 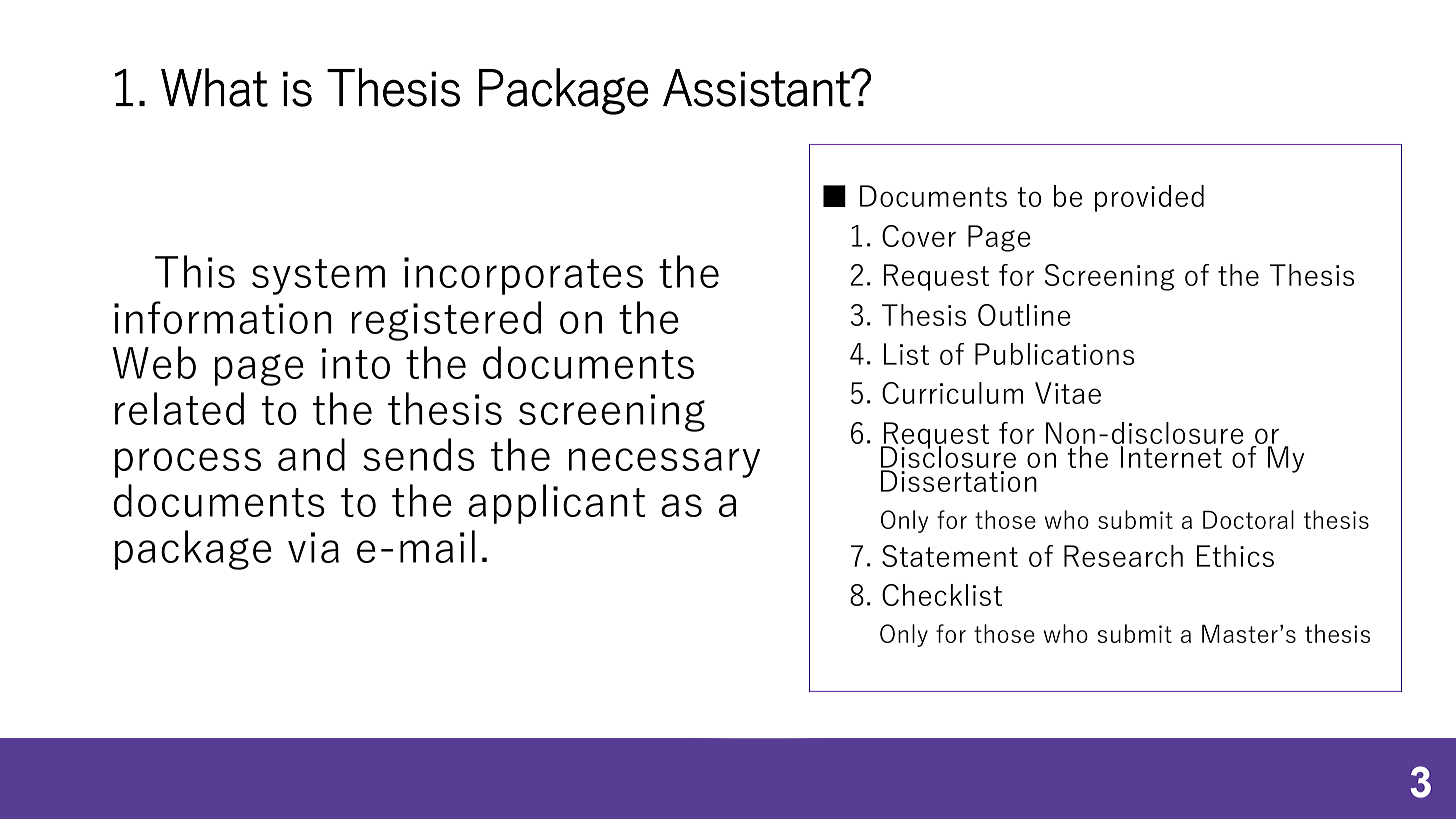 I want to click on Assistant, so click(x=757, y=88).
